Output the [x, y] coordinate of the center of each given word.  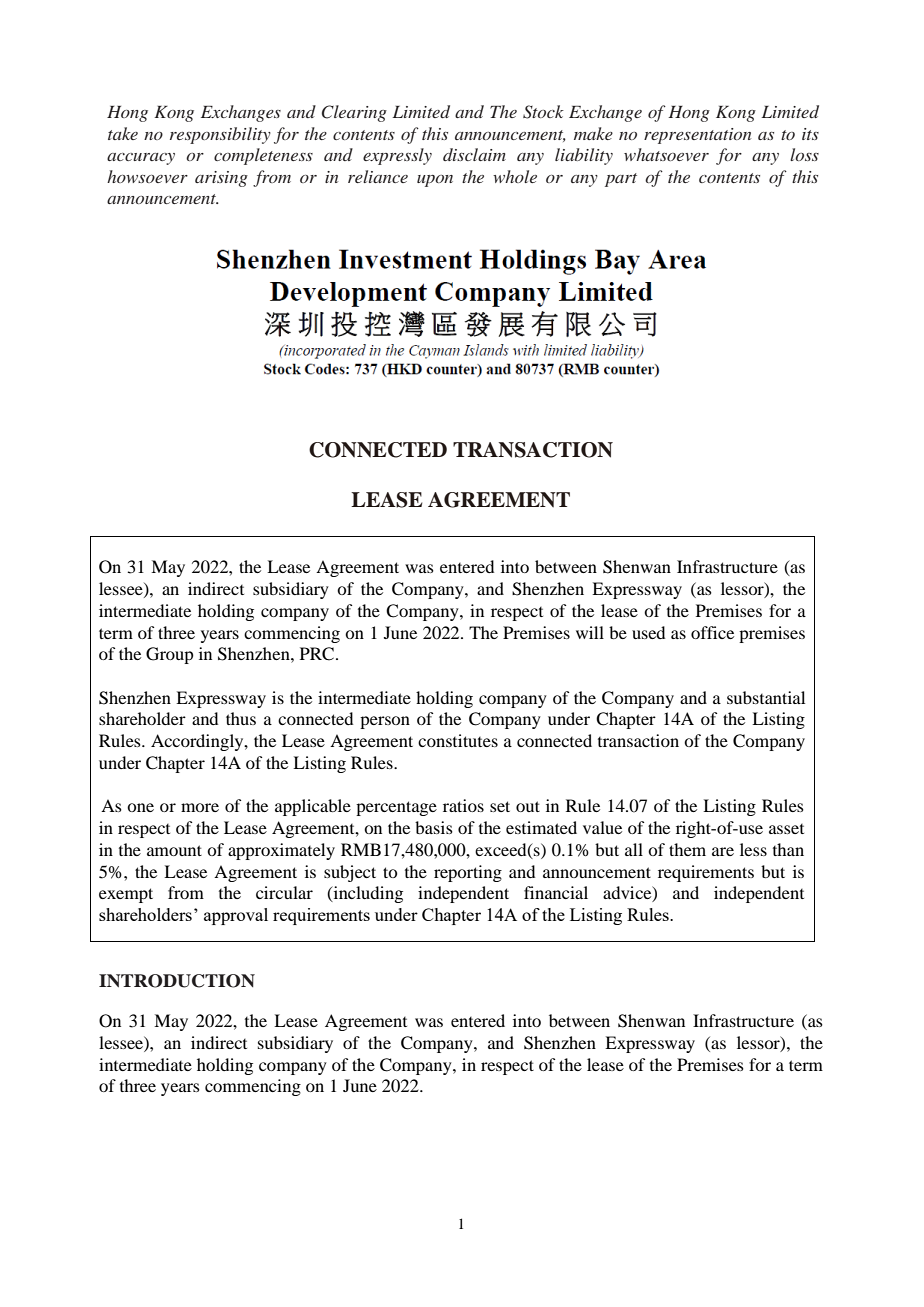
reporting [468, 873]
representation [697, 136]
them [687, 849]
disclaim [474, 154]
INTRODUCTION [177, 981]
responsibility [220, 135]
